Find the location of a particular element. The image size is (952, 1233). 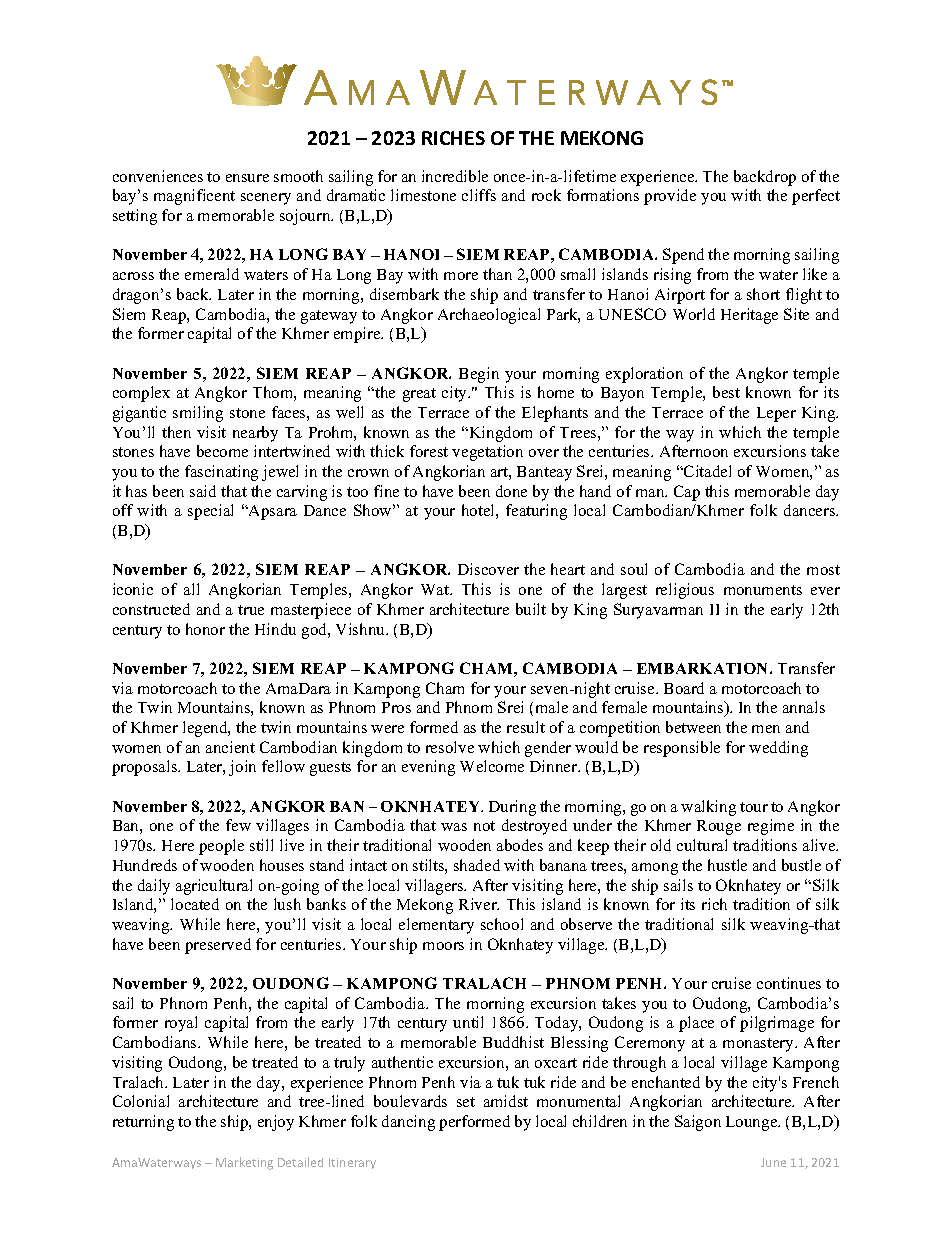

Marketing is located at coordinates (244, 1163).
